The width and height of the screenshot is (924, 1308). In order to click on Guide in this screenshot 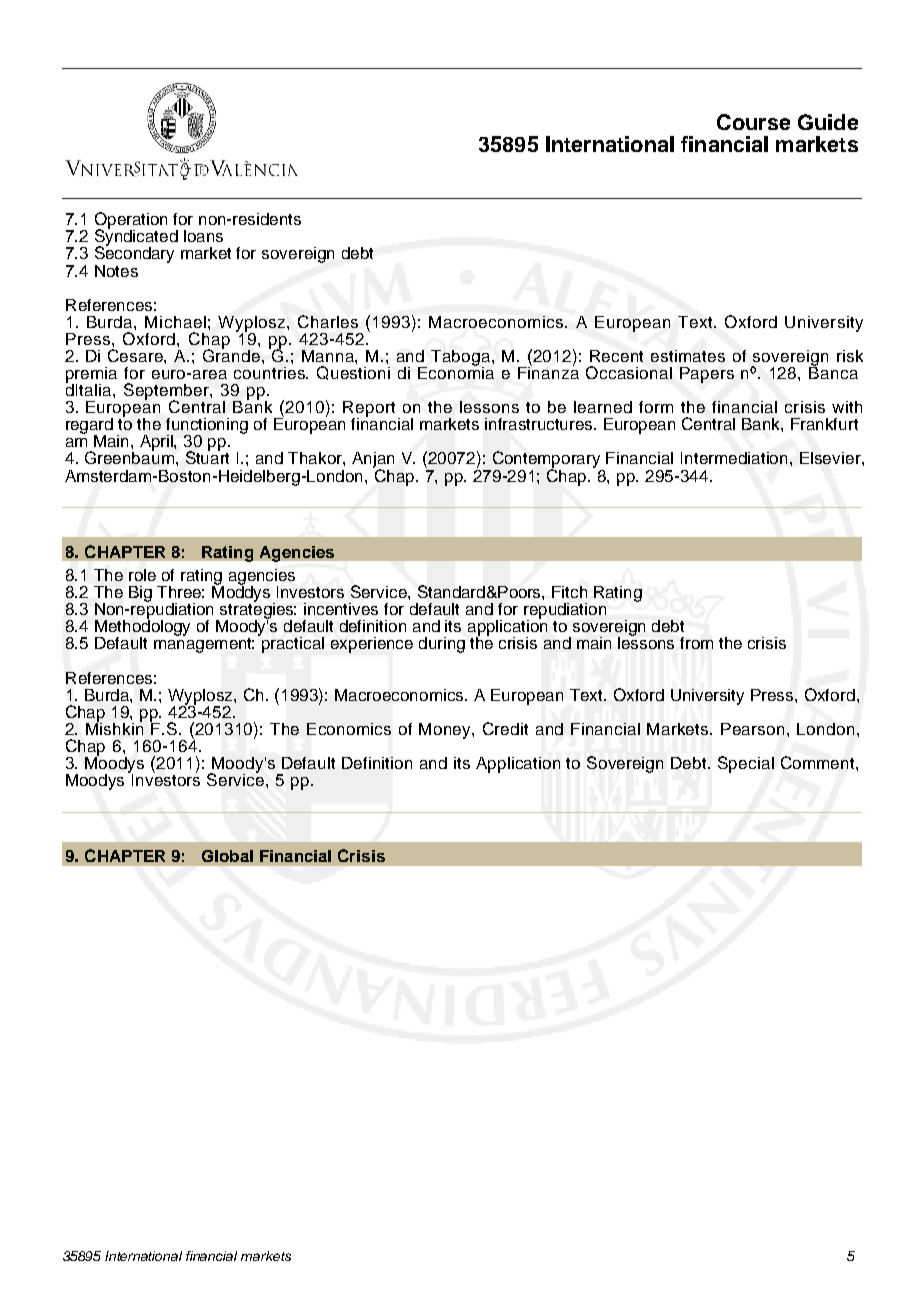, I will do `click(828, 122)`.
